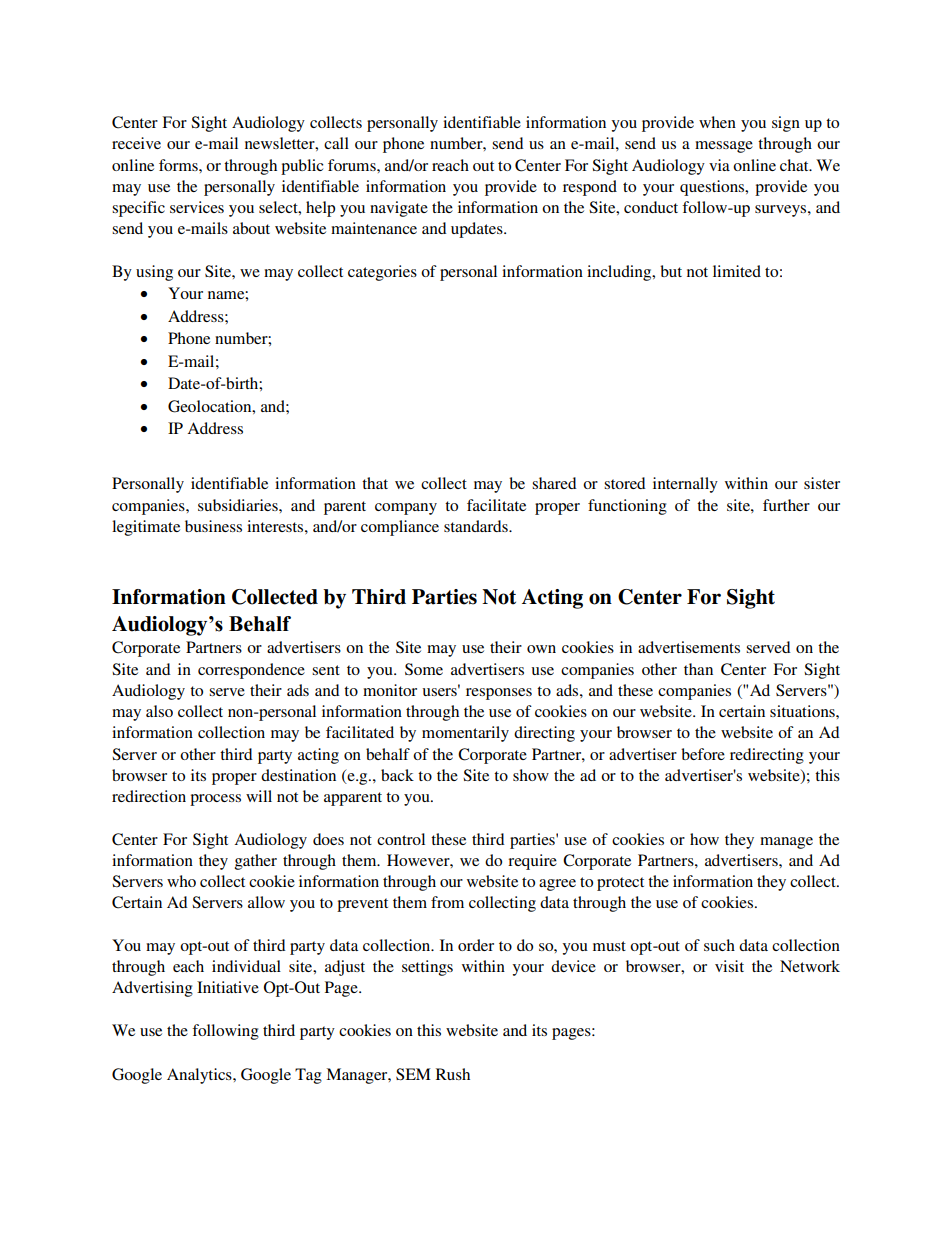 Image resolution: width=952 pixels, height=1233 pixels. Describe the element at coordinates (703, 754) in the document. I see `before` at that location.
